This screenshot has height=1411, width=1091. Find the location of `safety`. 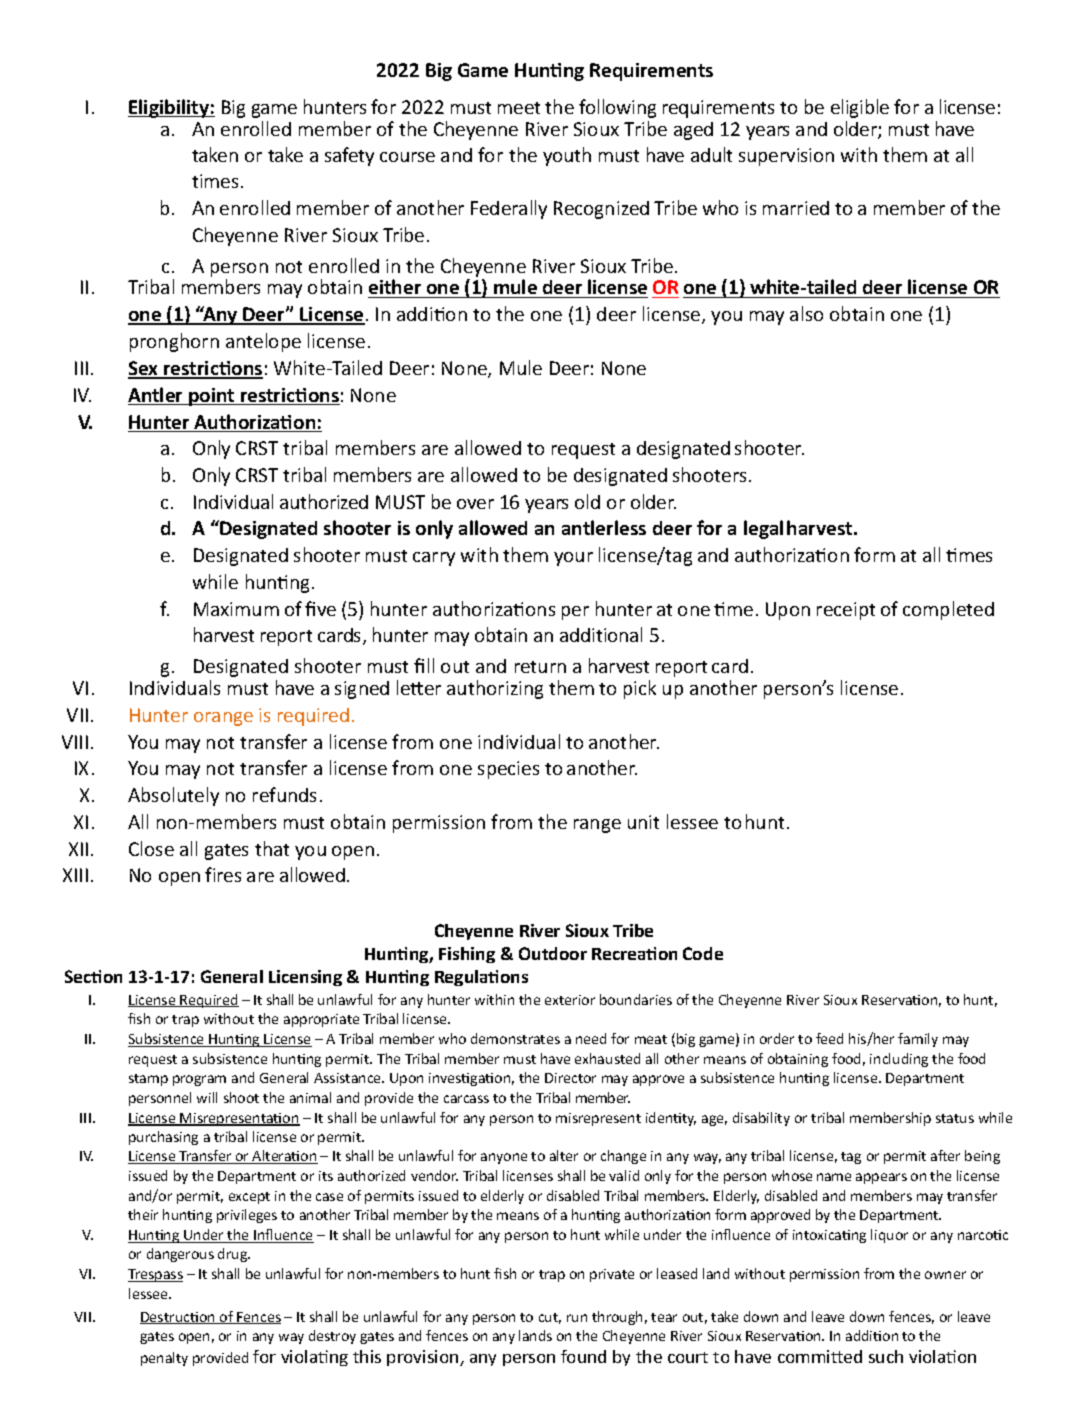

safety is located at coordinates (349, 156).
